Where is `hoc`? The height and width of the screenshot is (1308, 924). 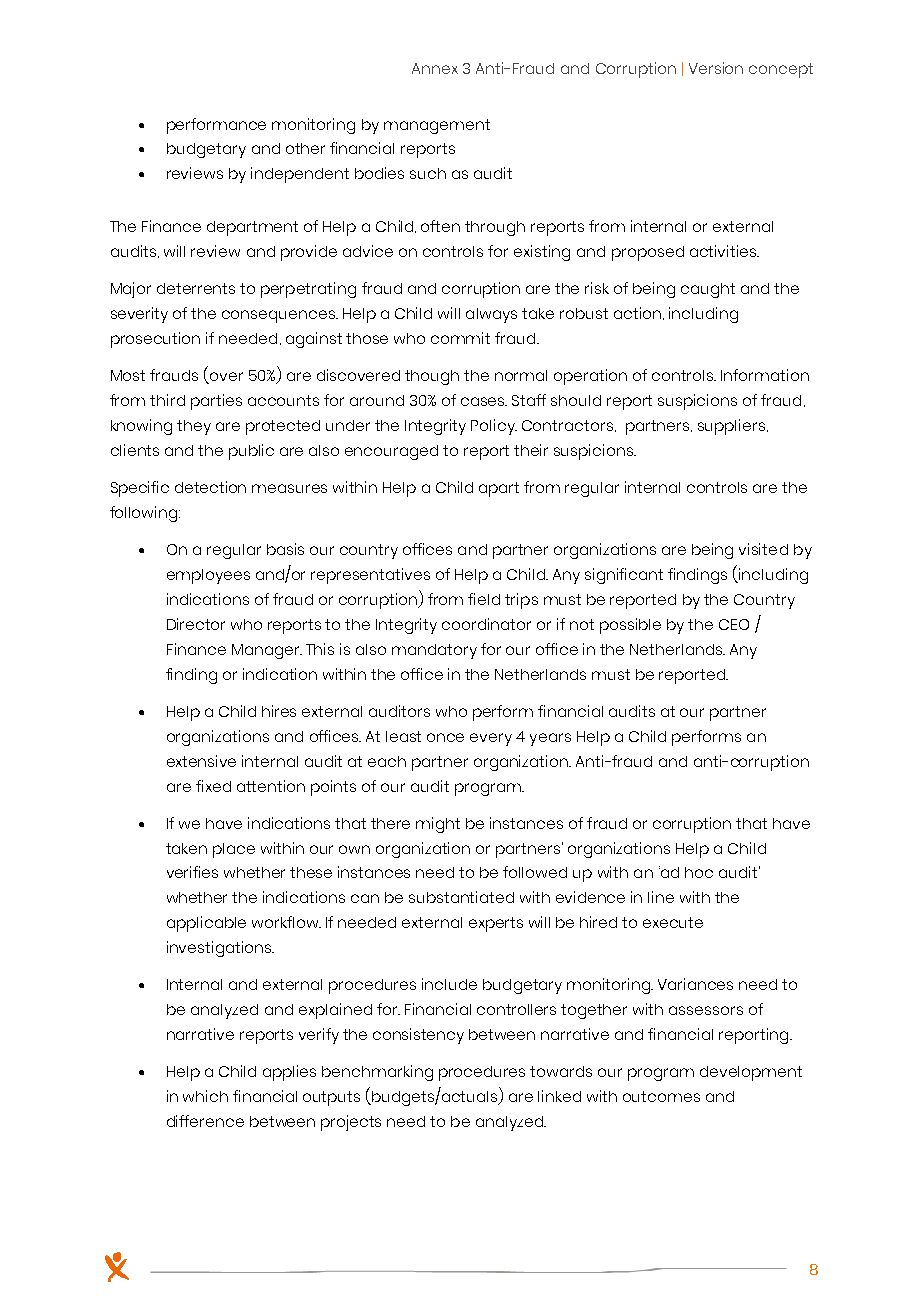 hoc is located at coordinates (699, 872).
